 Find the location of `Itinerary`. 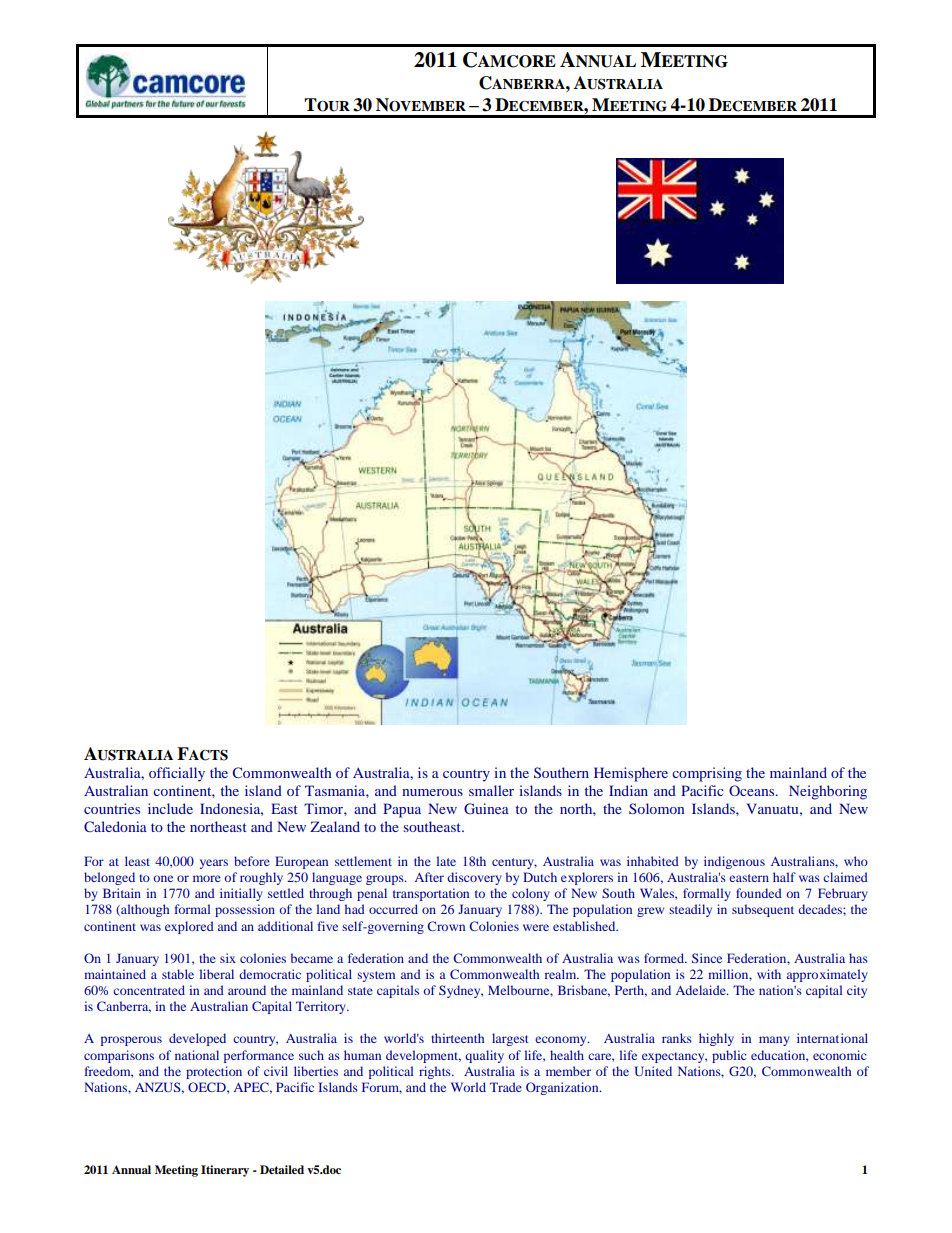

Itinerary is located at coordinates (225, 1171).
